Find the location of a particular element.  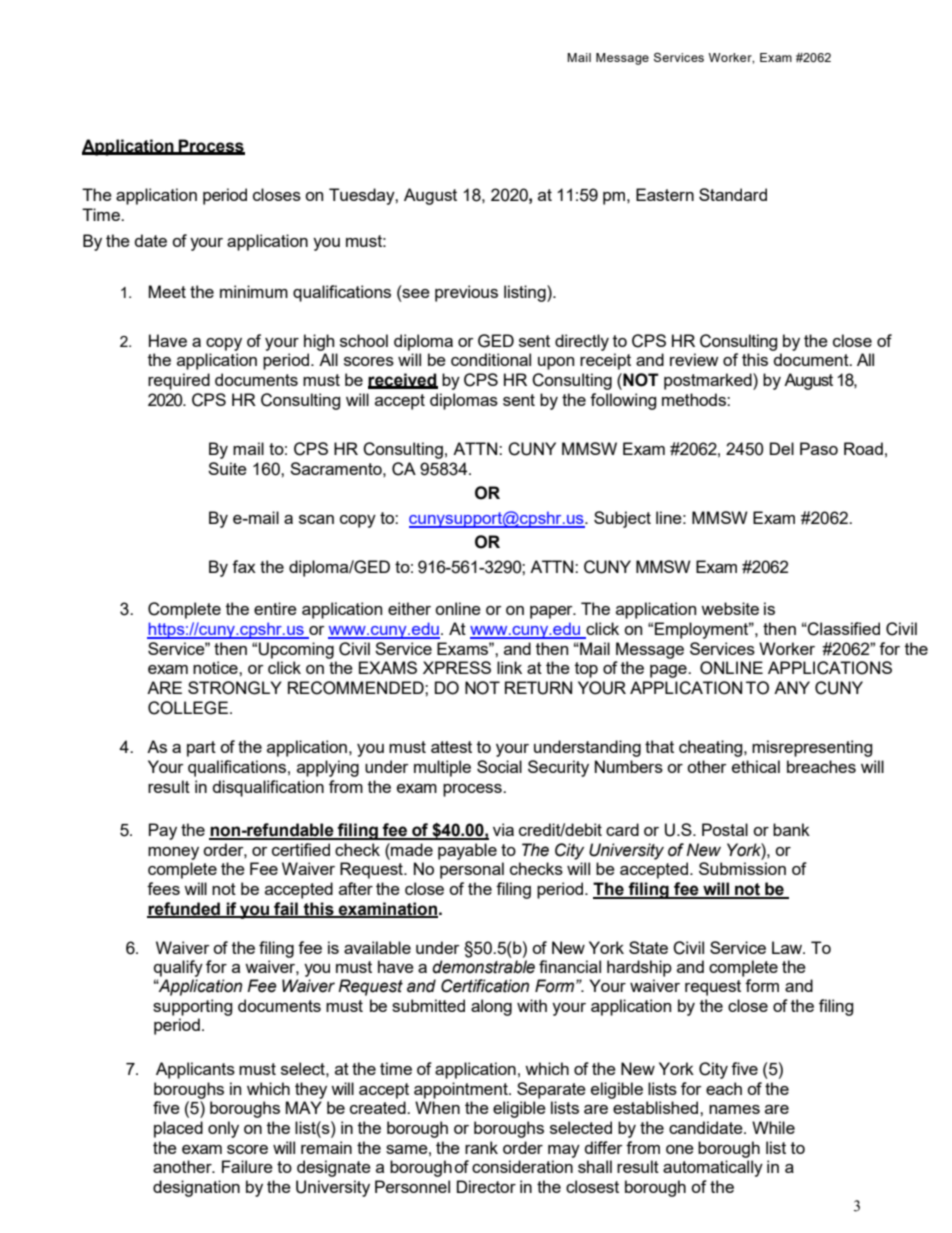

minimum is located at coordinates (254, 291).
